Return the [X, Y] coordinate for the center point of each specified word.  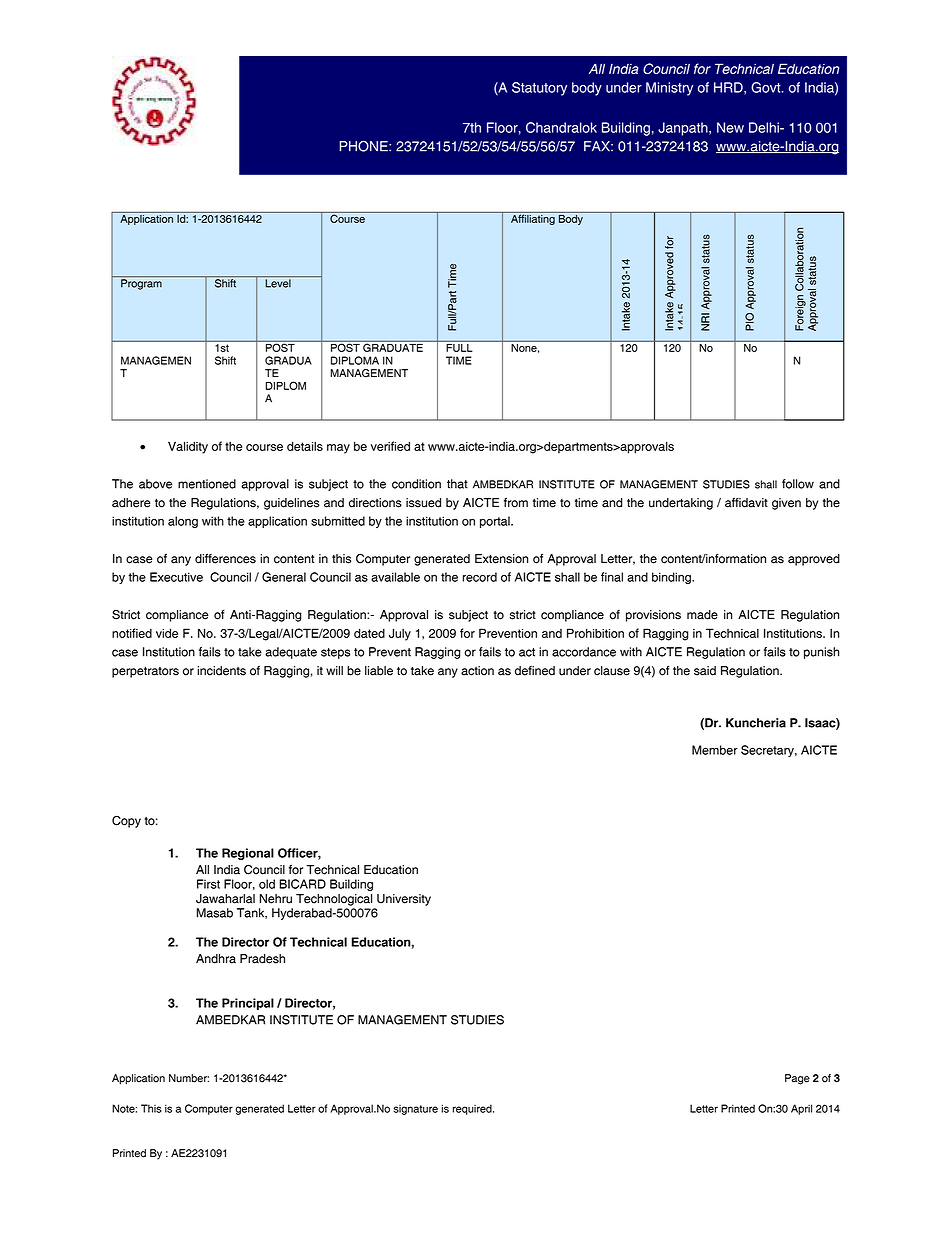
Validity [188, 447]
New [730, 127]
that [457, 484]
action [477, 671]
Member [715, 750]
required [473, 1109]
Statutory [539, 89]
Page [797, 1079]
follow [798, 484]
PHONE [365, 146]
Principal [248, 1004]
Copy [126, 822]
